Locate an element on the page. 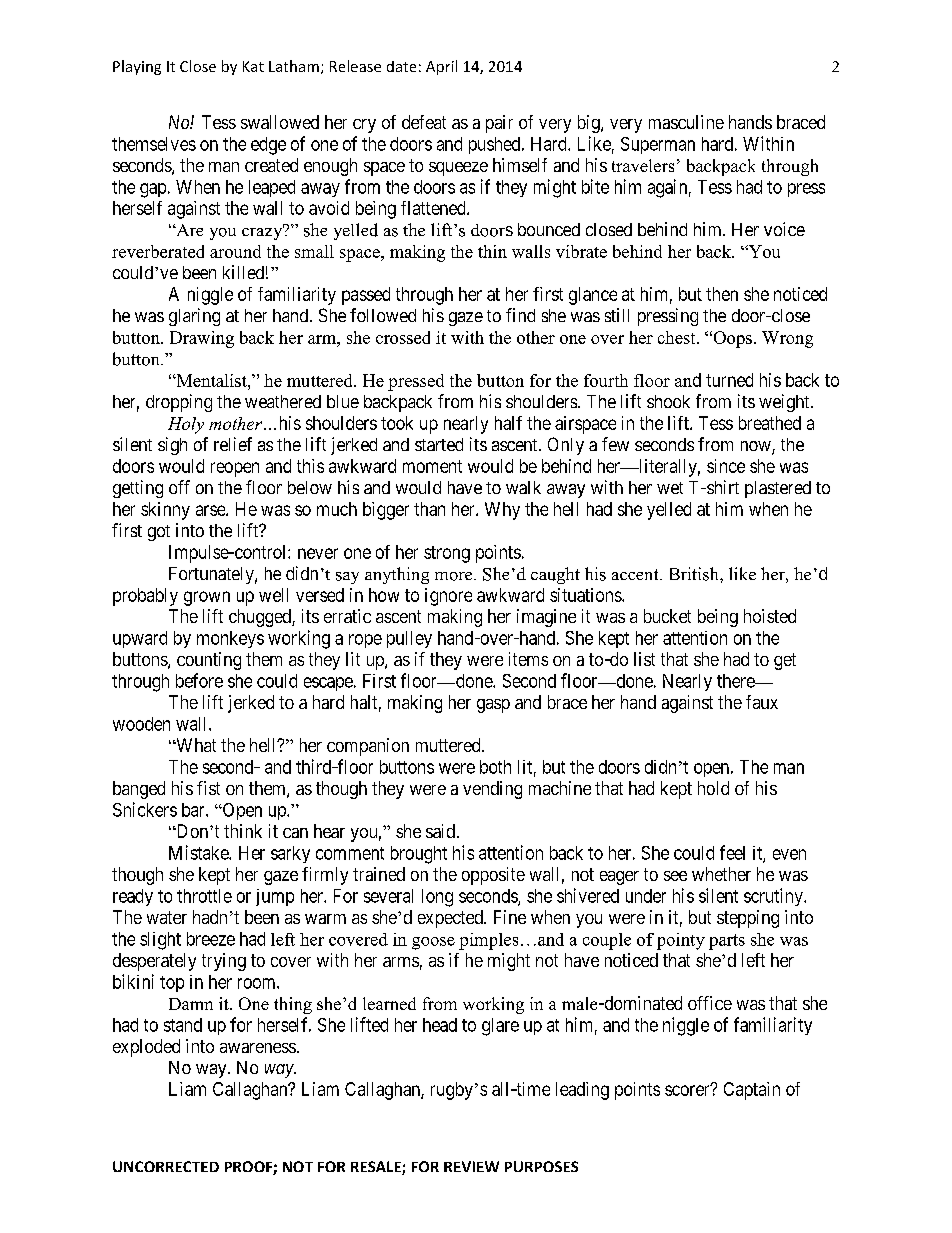 The image size is (952, 1233). parts is located at coordinates (727, 942).
